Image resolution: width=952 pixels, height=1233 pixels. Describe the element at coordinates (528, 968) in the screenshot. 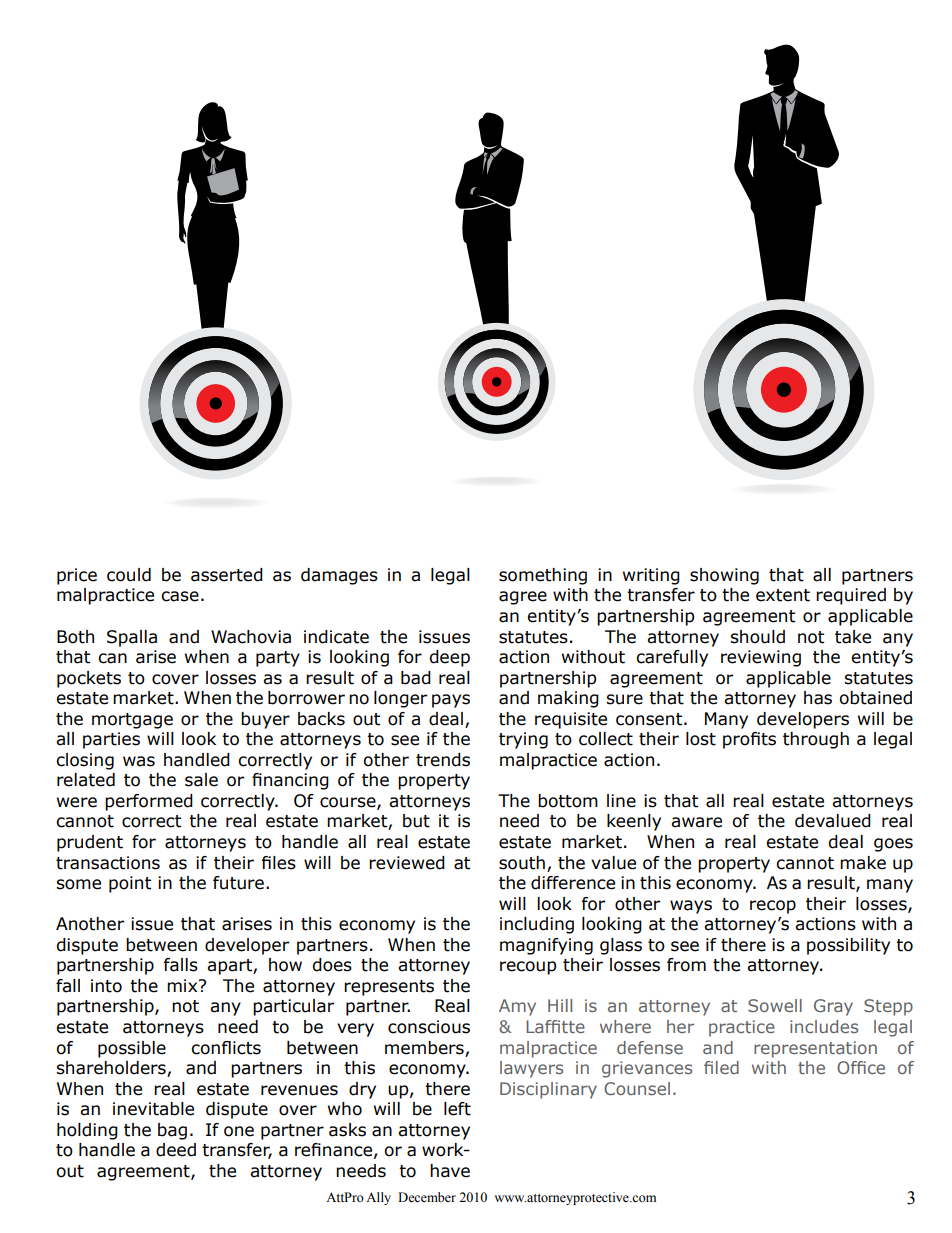

I see `recoup` at that location.
